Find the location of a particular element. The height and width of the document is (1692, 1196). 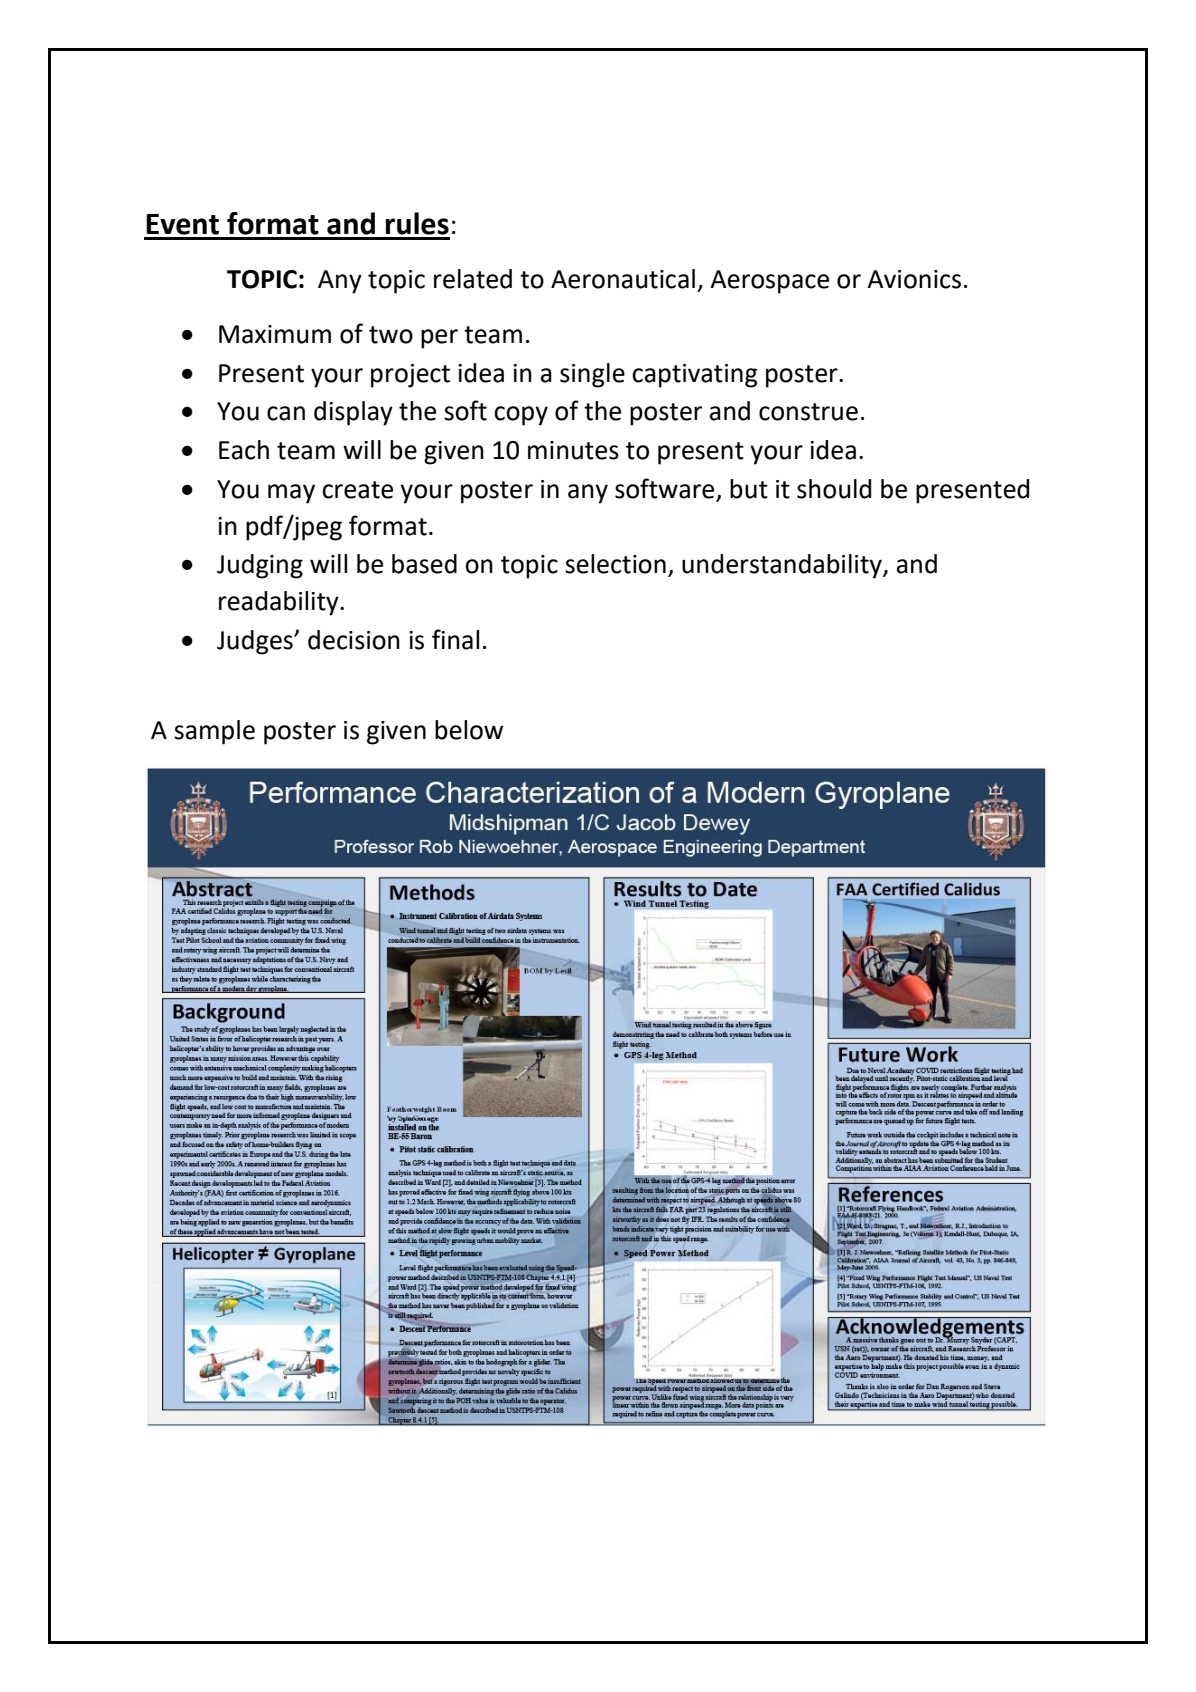

construe is located at coordinates (808, 412).
